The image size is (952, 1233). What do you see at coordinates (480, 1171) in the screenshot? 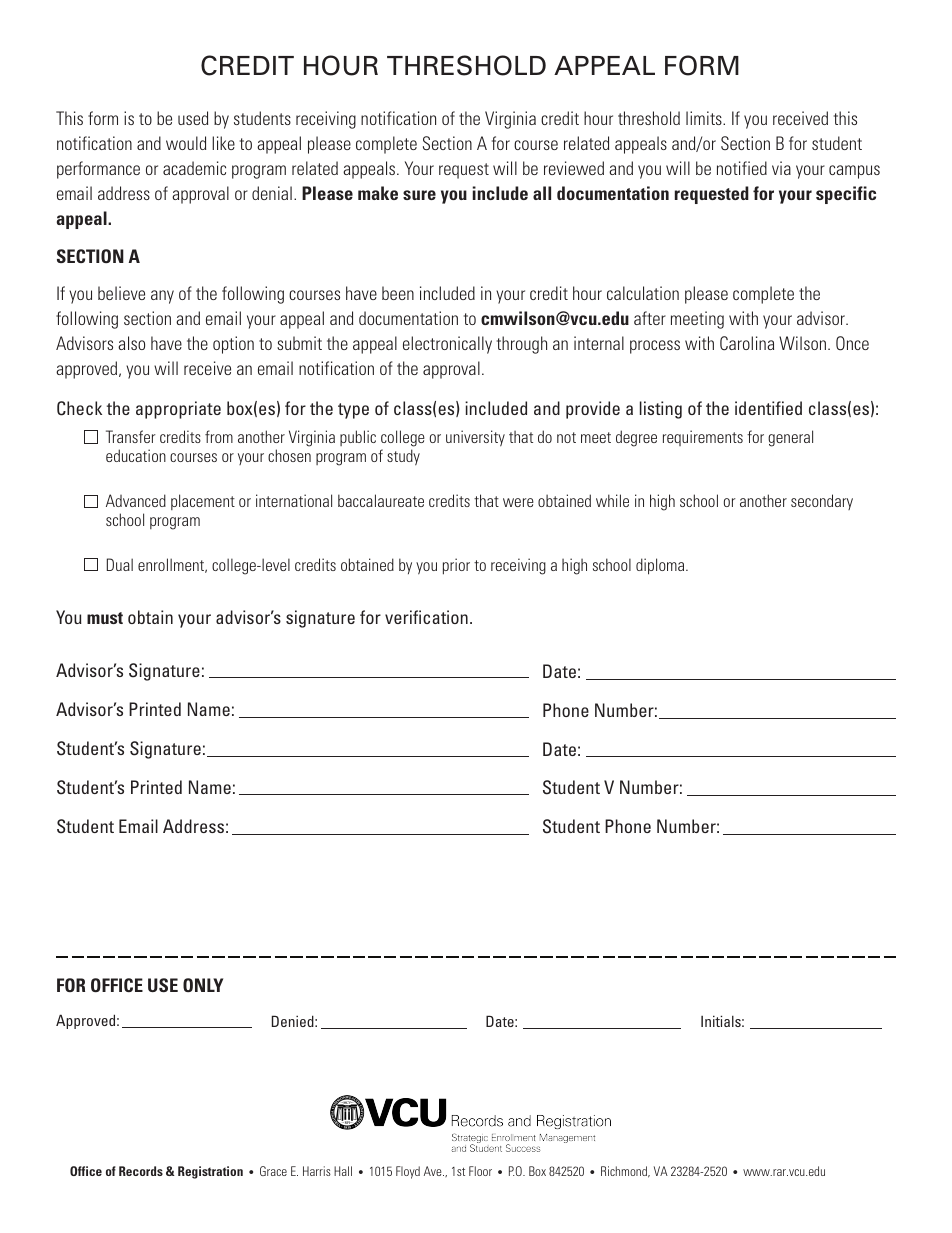
I see `Floor` at bounding box center [480, 1171].
